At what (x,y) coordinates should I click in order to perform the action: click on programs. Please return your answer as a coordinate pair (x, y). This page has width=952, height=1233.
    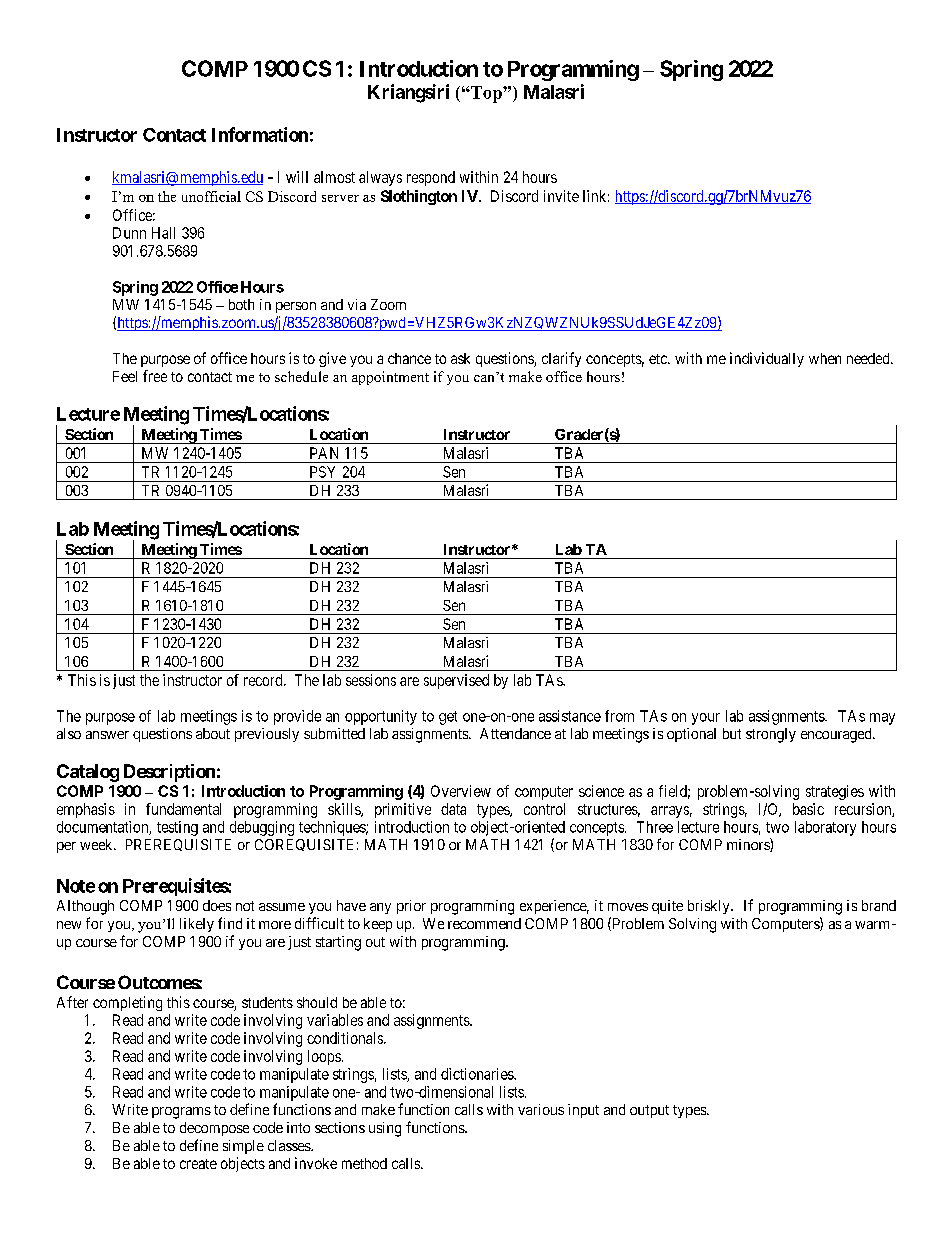
    Looking at the image, I should click on (181, 1113).
